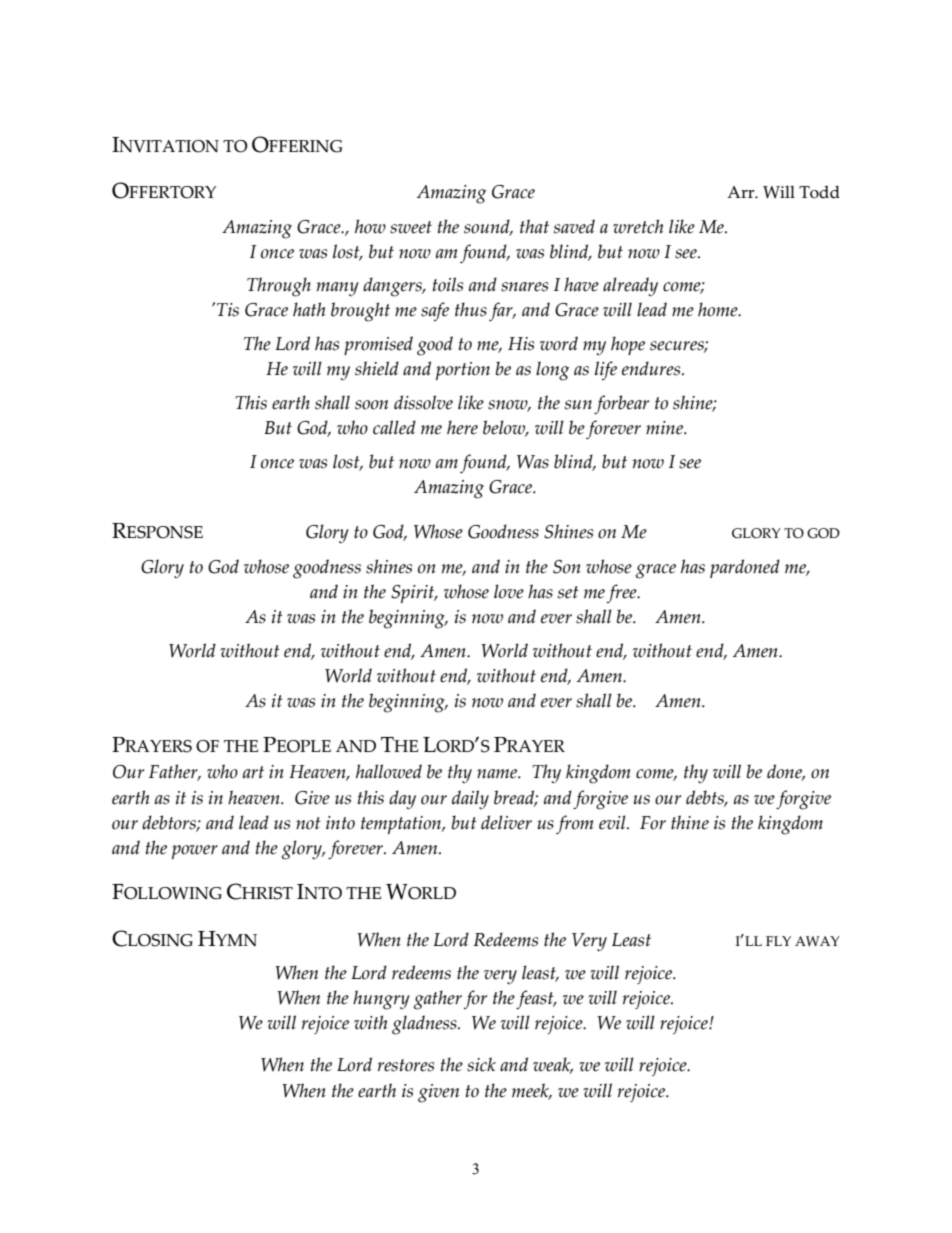  Describe the element at coordinates (506, 822) in the screenshot. I see `deliver` at that location.
